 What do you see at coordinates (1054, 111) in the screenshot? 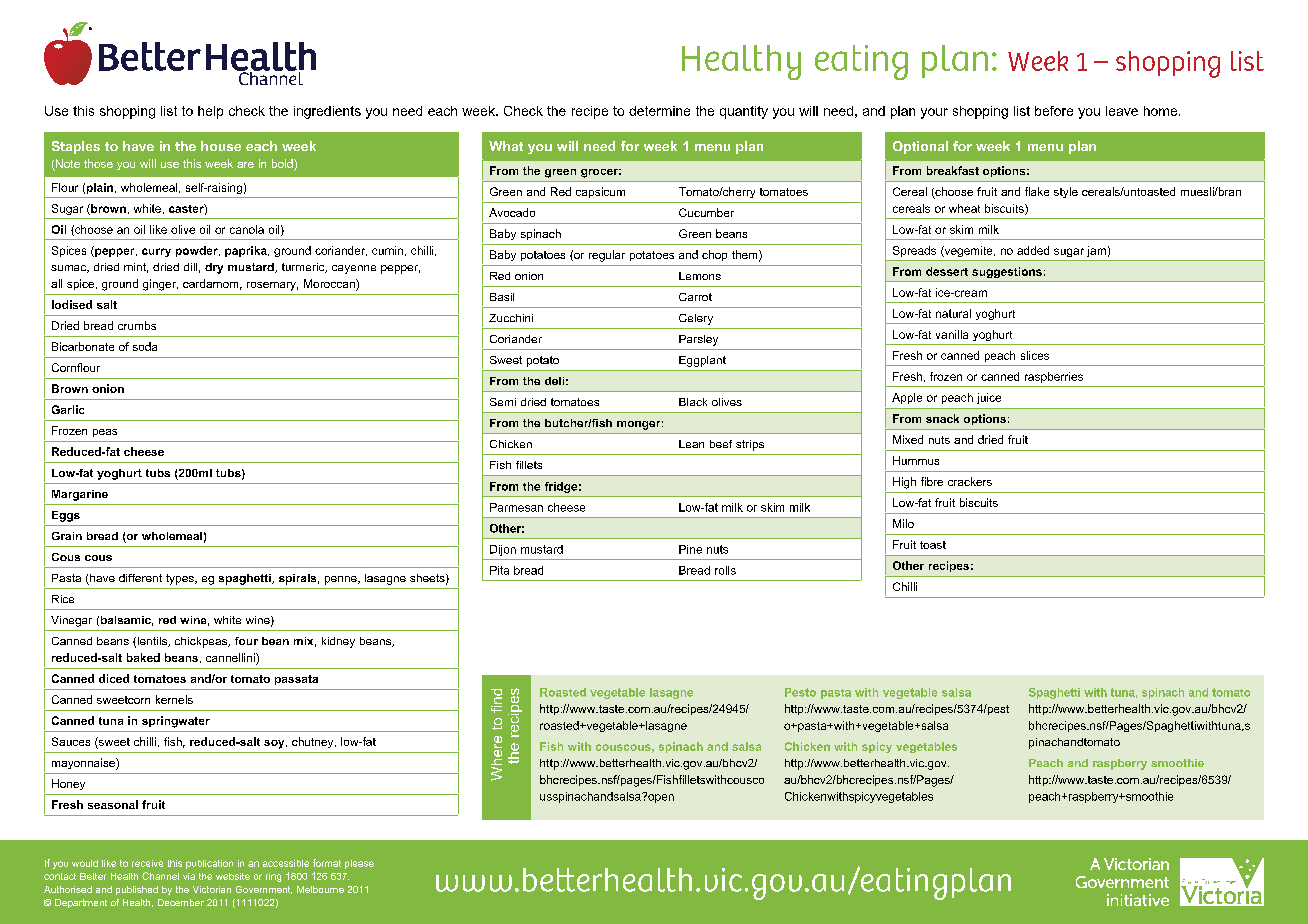
I see `before` at bounding box center [1054, 111].
